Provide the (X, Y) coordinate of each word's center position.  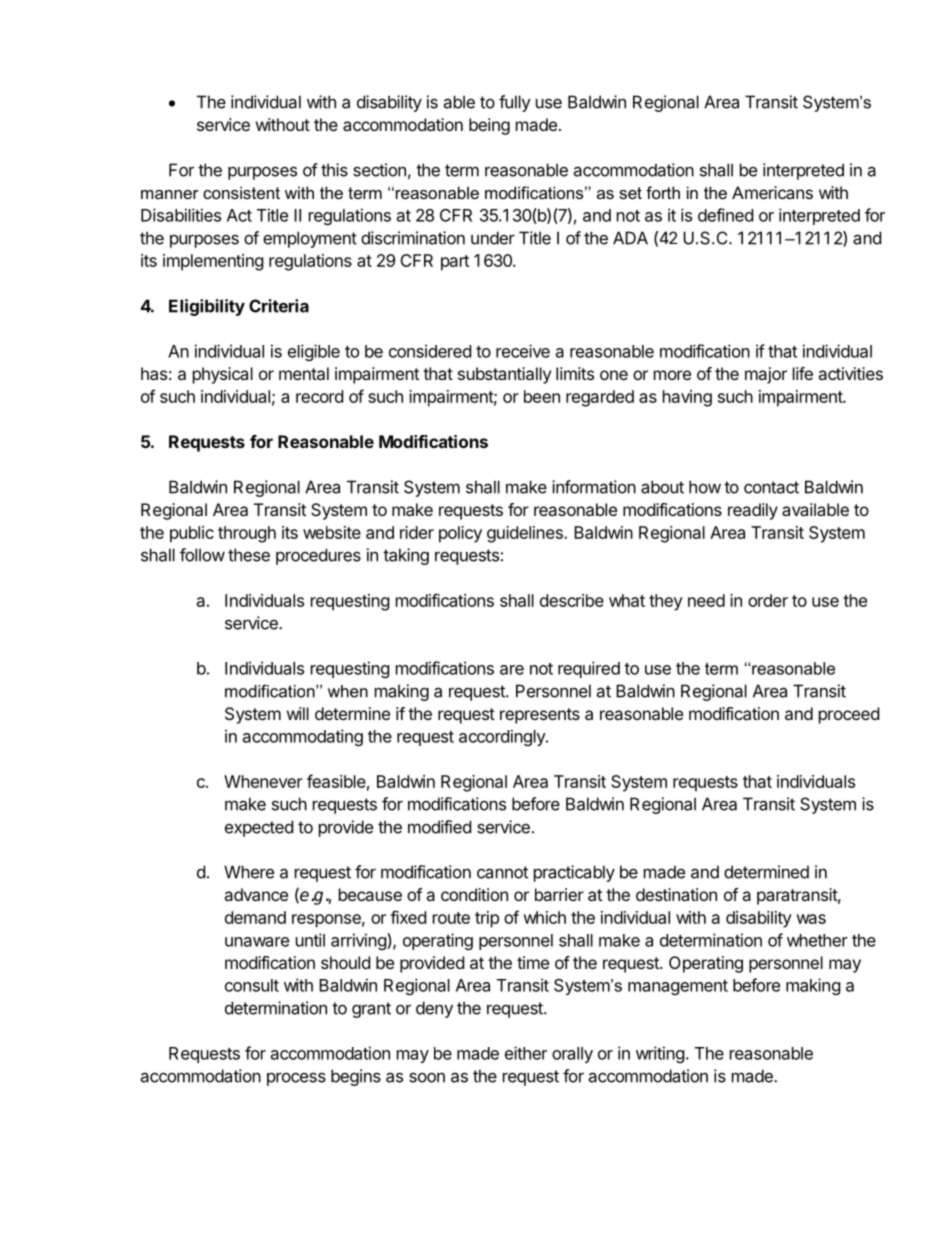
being (489, 126)
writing (660, 1054)
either (526, 1053)
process (296, 1079)
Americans (772, 192)
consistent (241, 192)
